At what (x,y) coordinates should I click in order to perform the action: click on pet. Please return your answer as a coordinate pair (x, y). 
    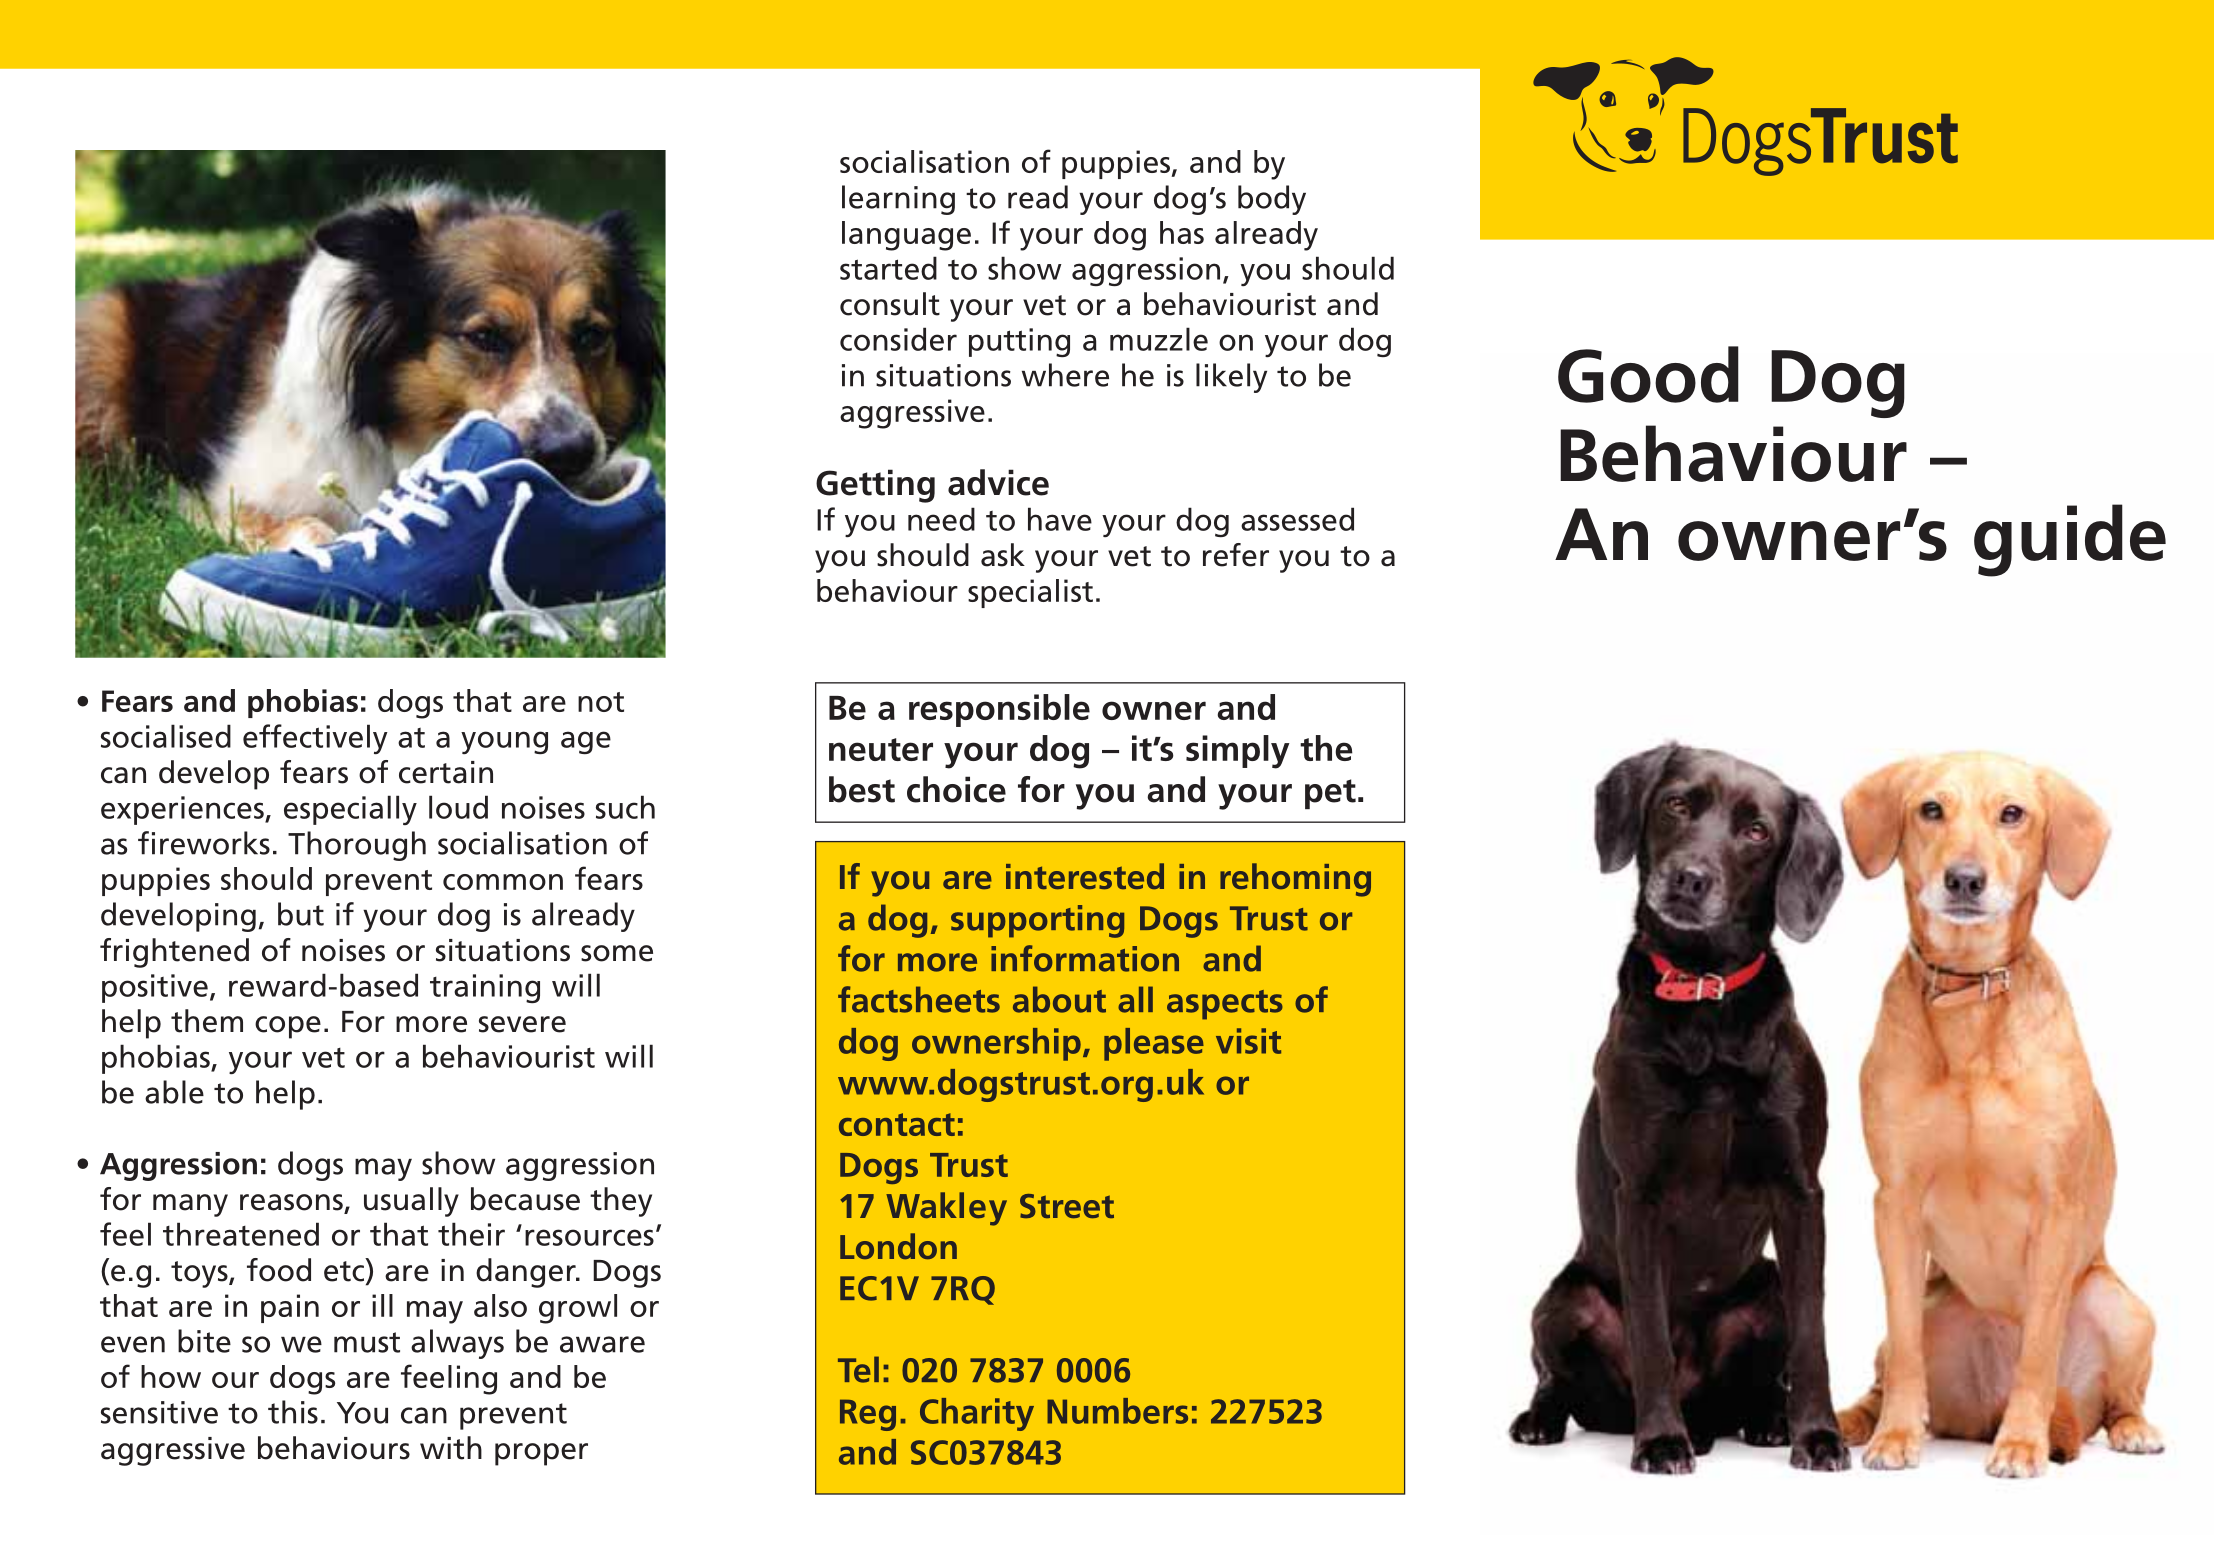
    Looking at the image, I should click on (1330, 794).
